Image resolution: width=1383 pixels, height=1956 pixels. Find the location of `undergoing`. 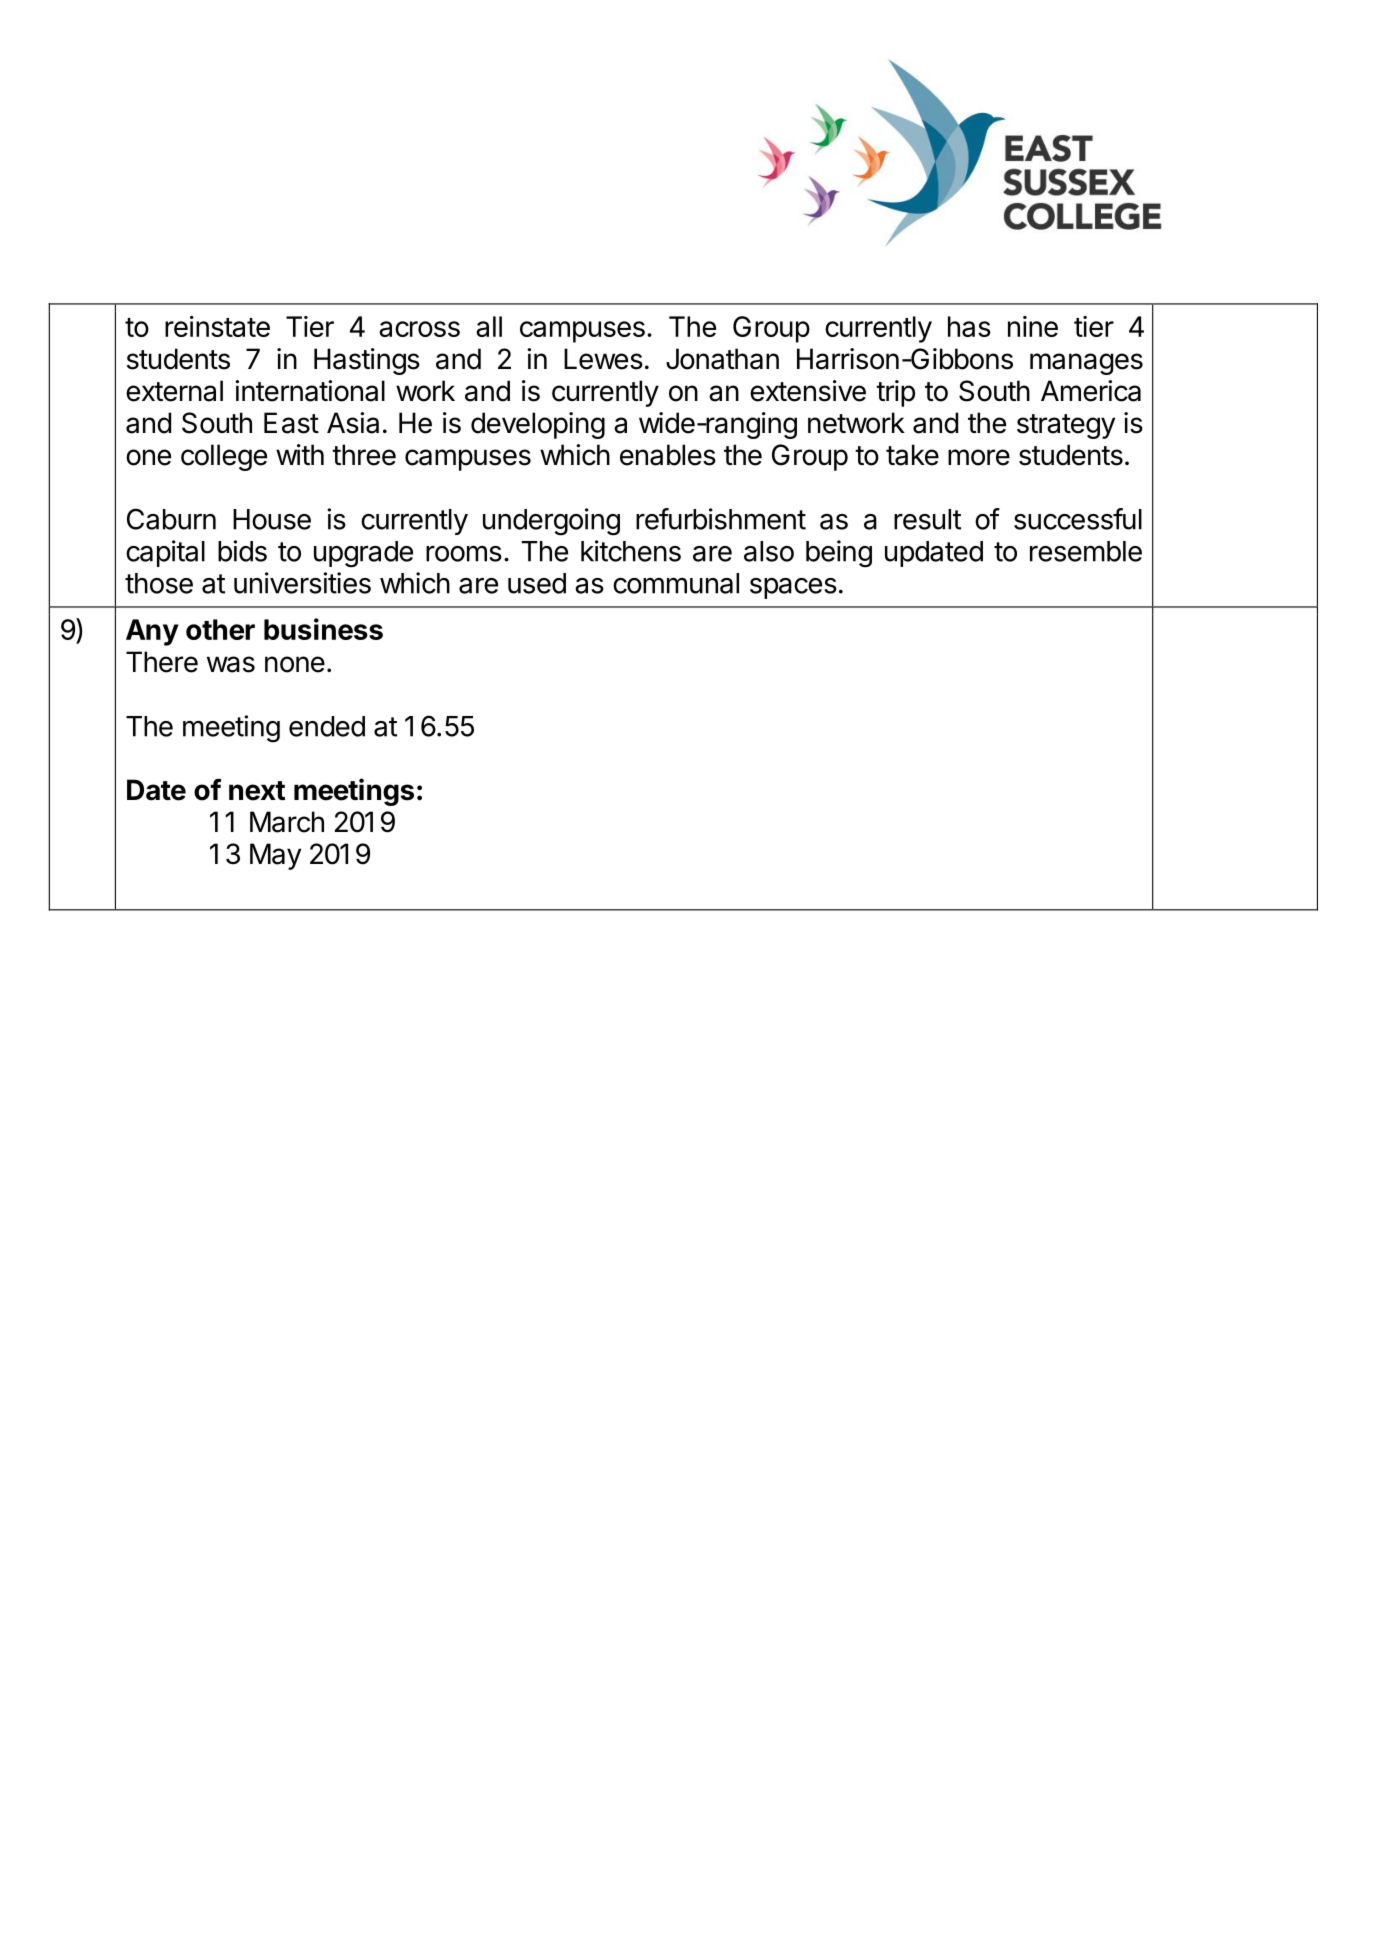

undergoing is located at coordinates (551, 522).
